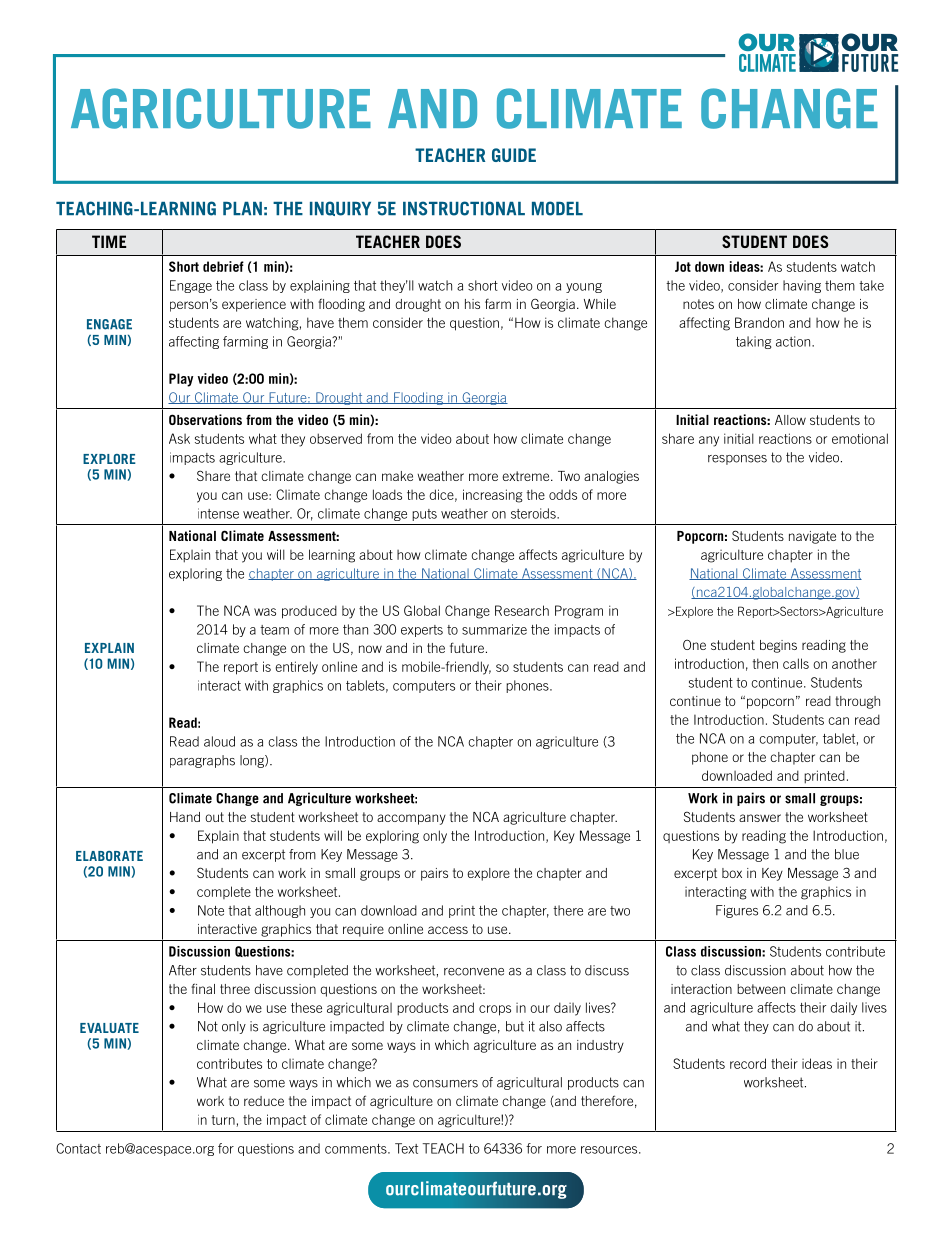  What do you see at coordinates (411, 819) in the page?
I see `accompany` at bounding box center [411, 819].
